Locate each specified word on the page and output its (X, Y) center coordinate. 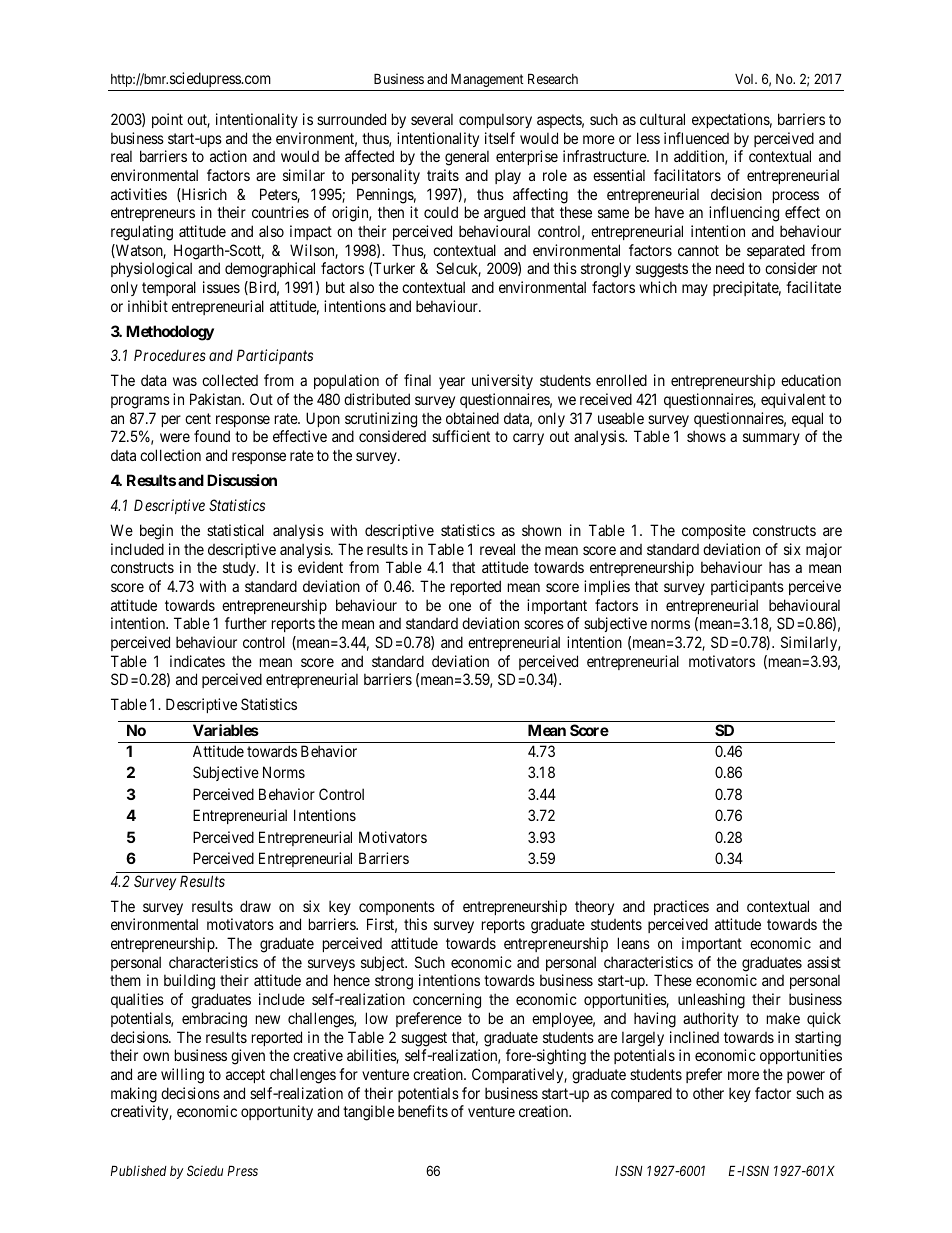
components (397, 908)
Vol (746, 79)
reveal (497, 549)
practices (681, 907)
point (167, 120)
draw (255, 906)
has (779, 567)
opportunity (277, 1112)
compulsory (495, 120)
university (502, 381)
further (246, 623)
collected (230, 380)
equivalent (793, 400)
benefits (423, 1111)
